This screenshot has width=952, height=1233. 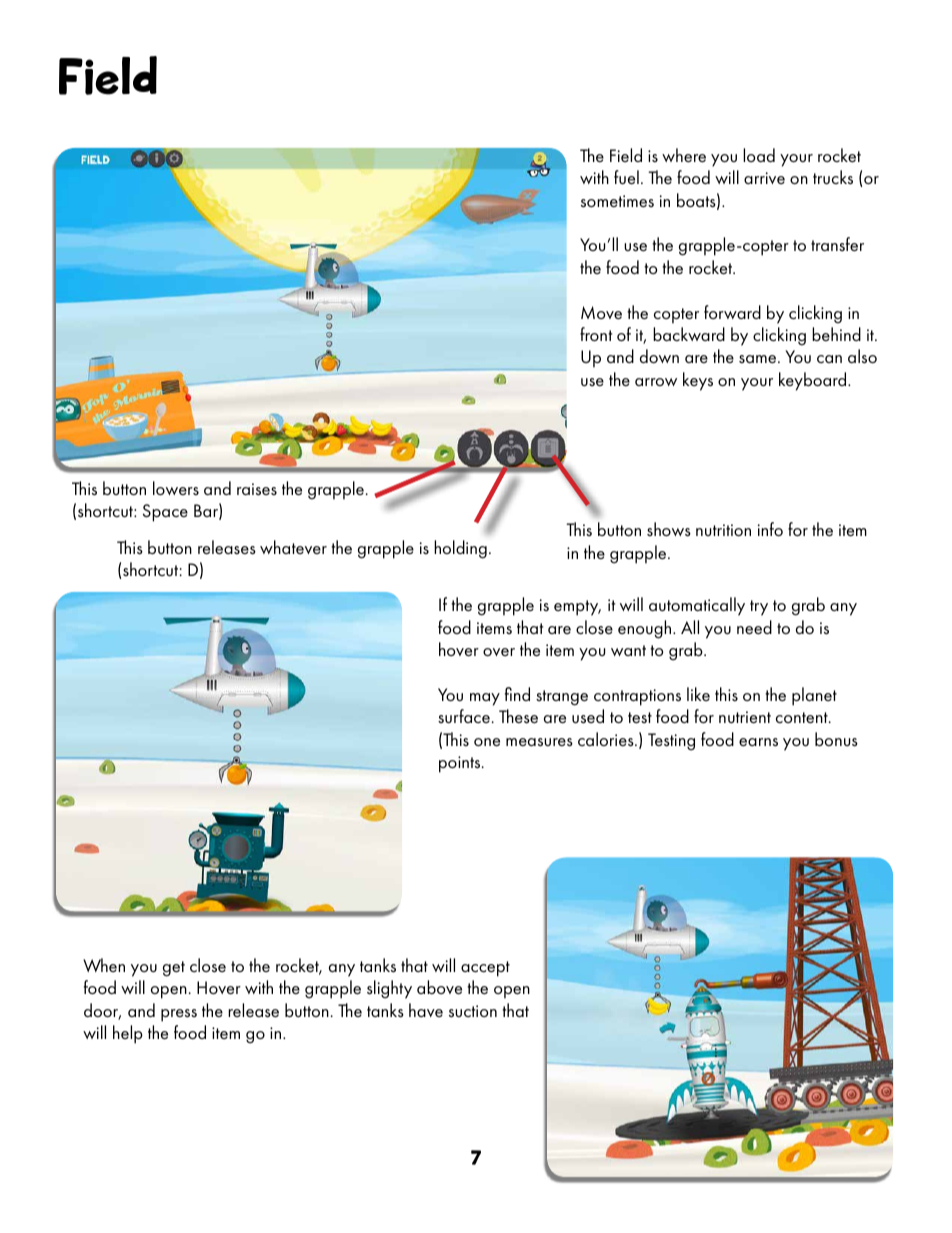 What do you see at coordinates (626, 177) in the screenshot?
I see `fuel` at bounding box center [626, 177].
